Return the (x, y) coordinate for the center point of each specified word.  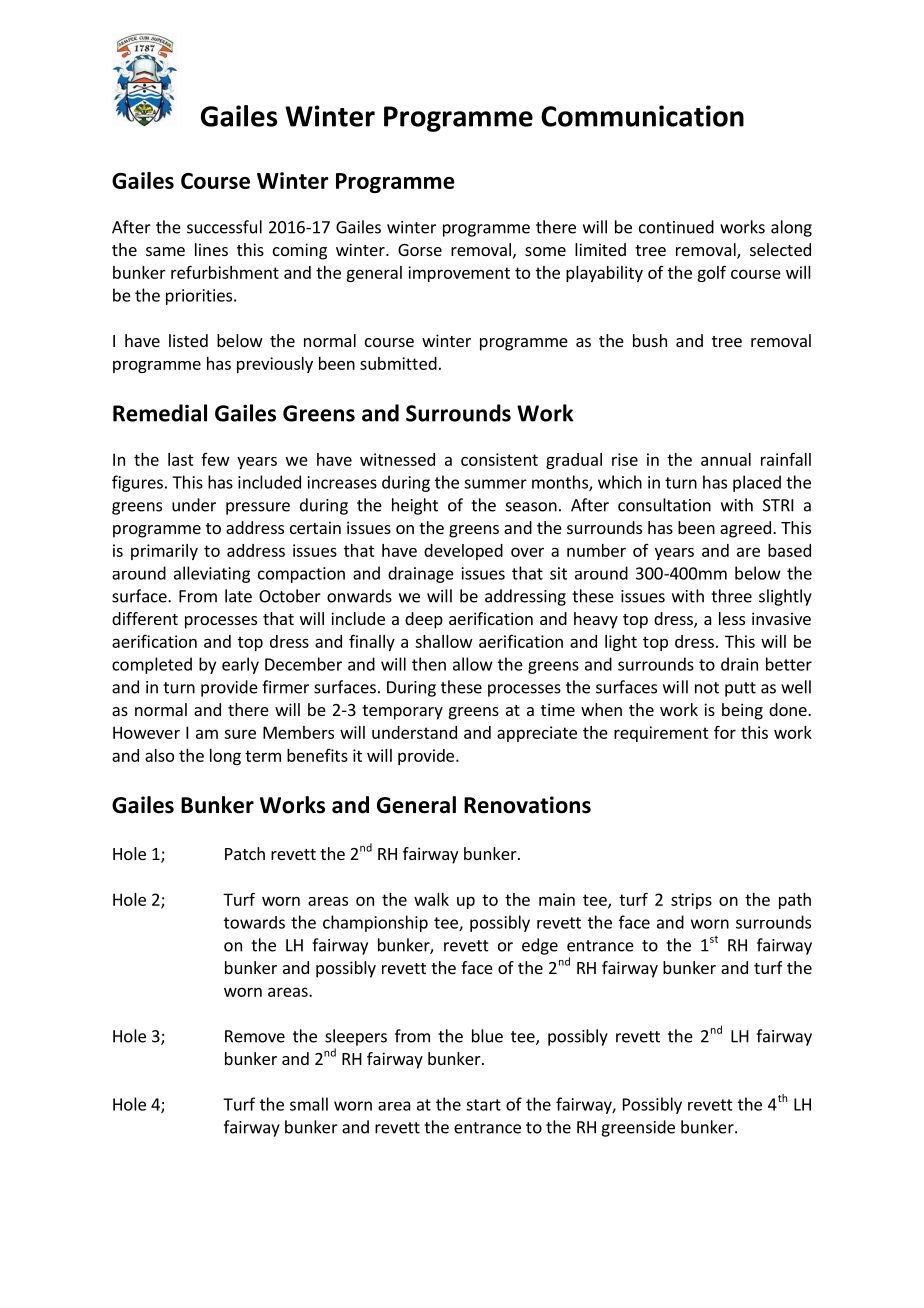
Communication (642, 116)
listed (188, 340)
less (732, 618)
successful (224, 227)
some (545, 251)
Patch (245, 853)
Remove (255, 1036)
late (238, 596)
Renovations (527, 805)
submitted (398, 363)
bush (650, 340)
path (795, 901)
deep (424, 620)
